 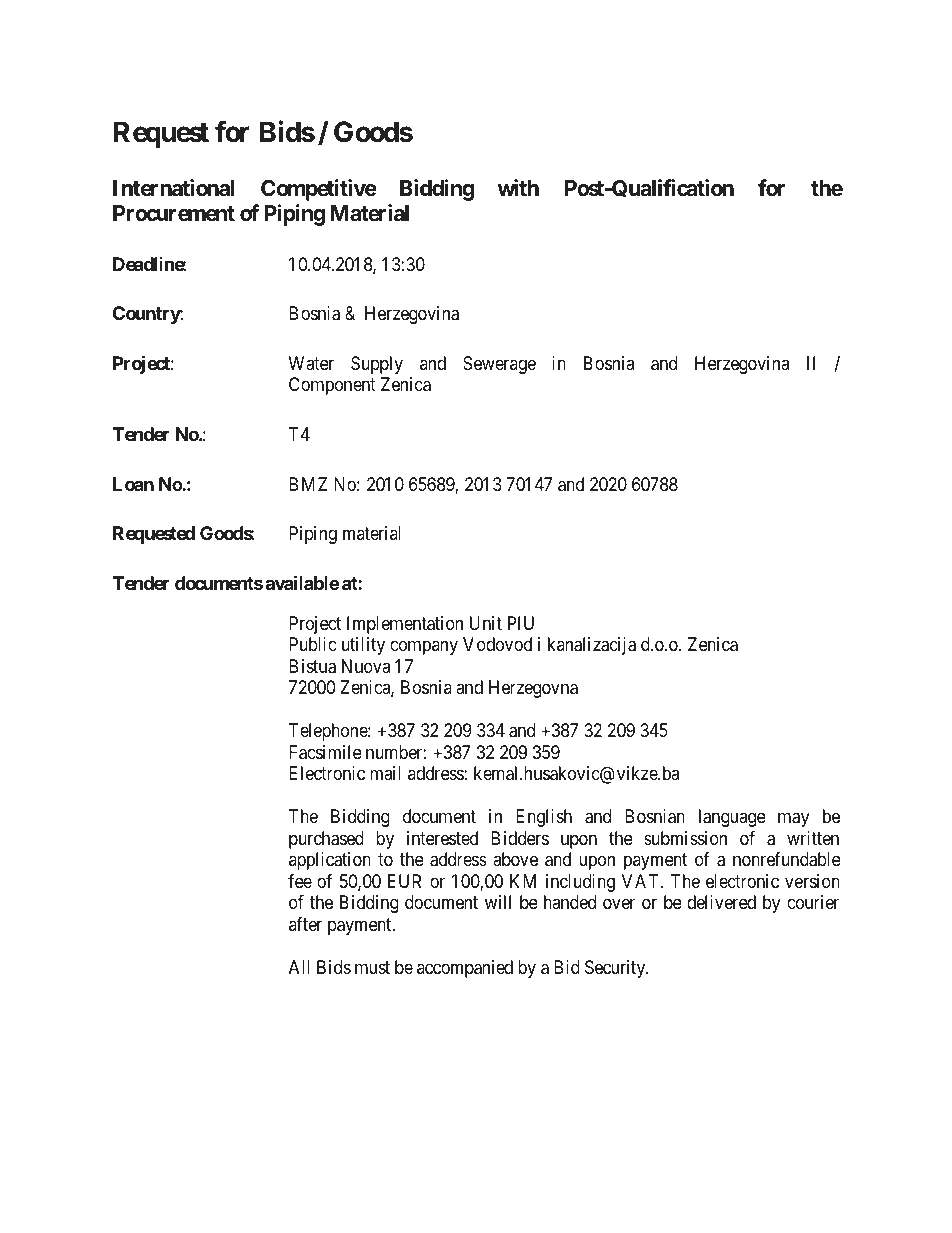 I want to click on Procurement, so click(x=174, y=213).
